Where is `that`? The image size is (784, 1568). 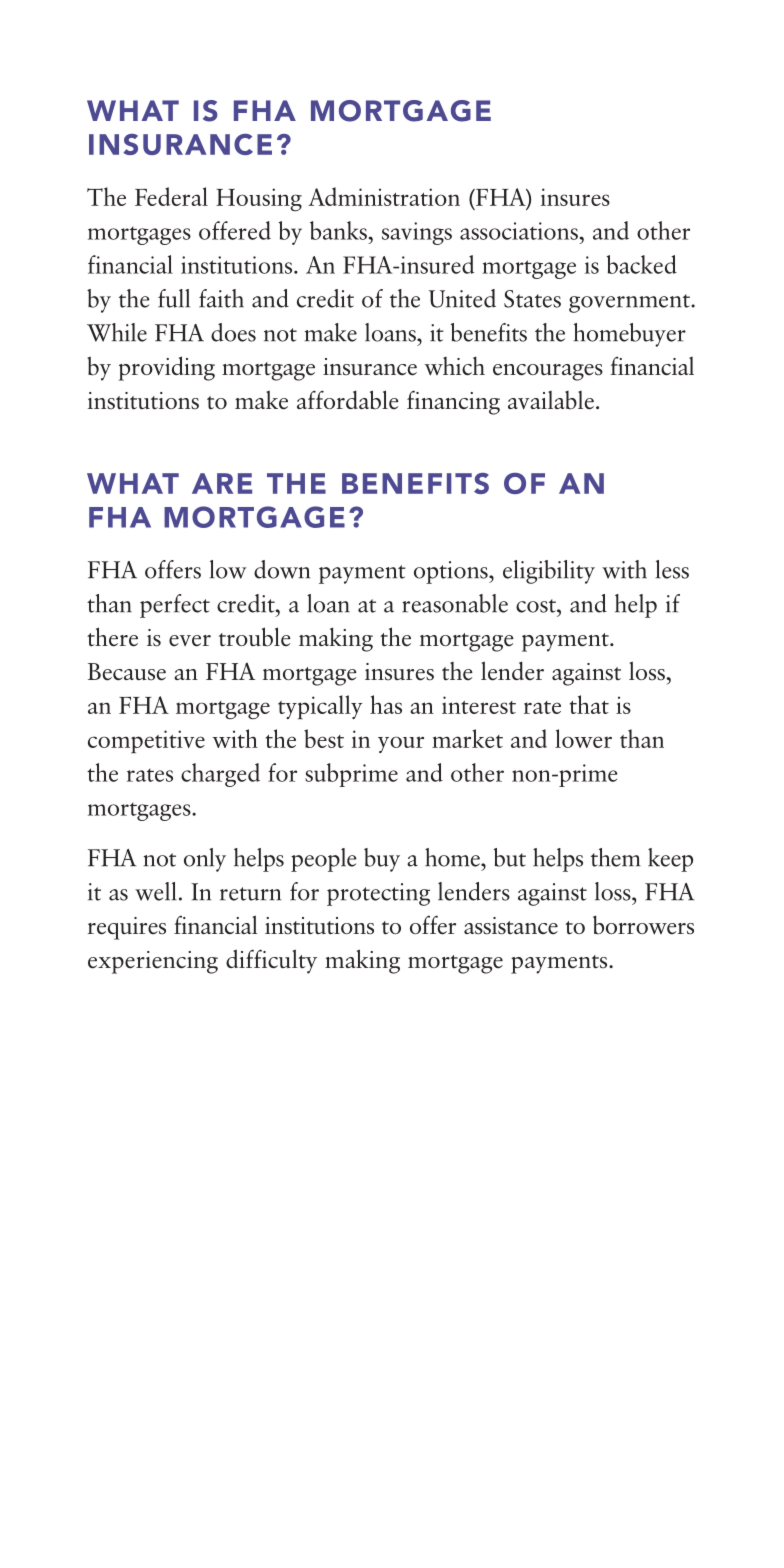 that is located at coordinates (589, 704).
